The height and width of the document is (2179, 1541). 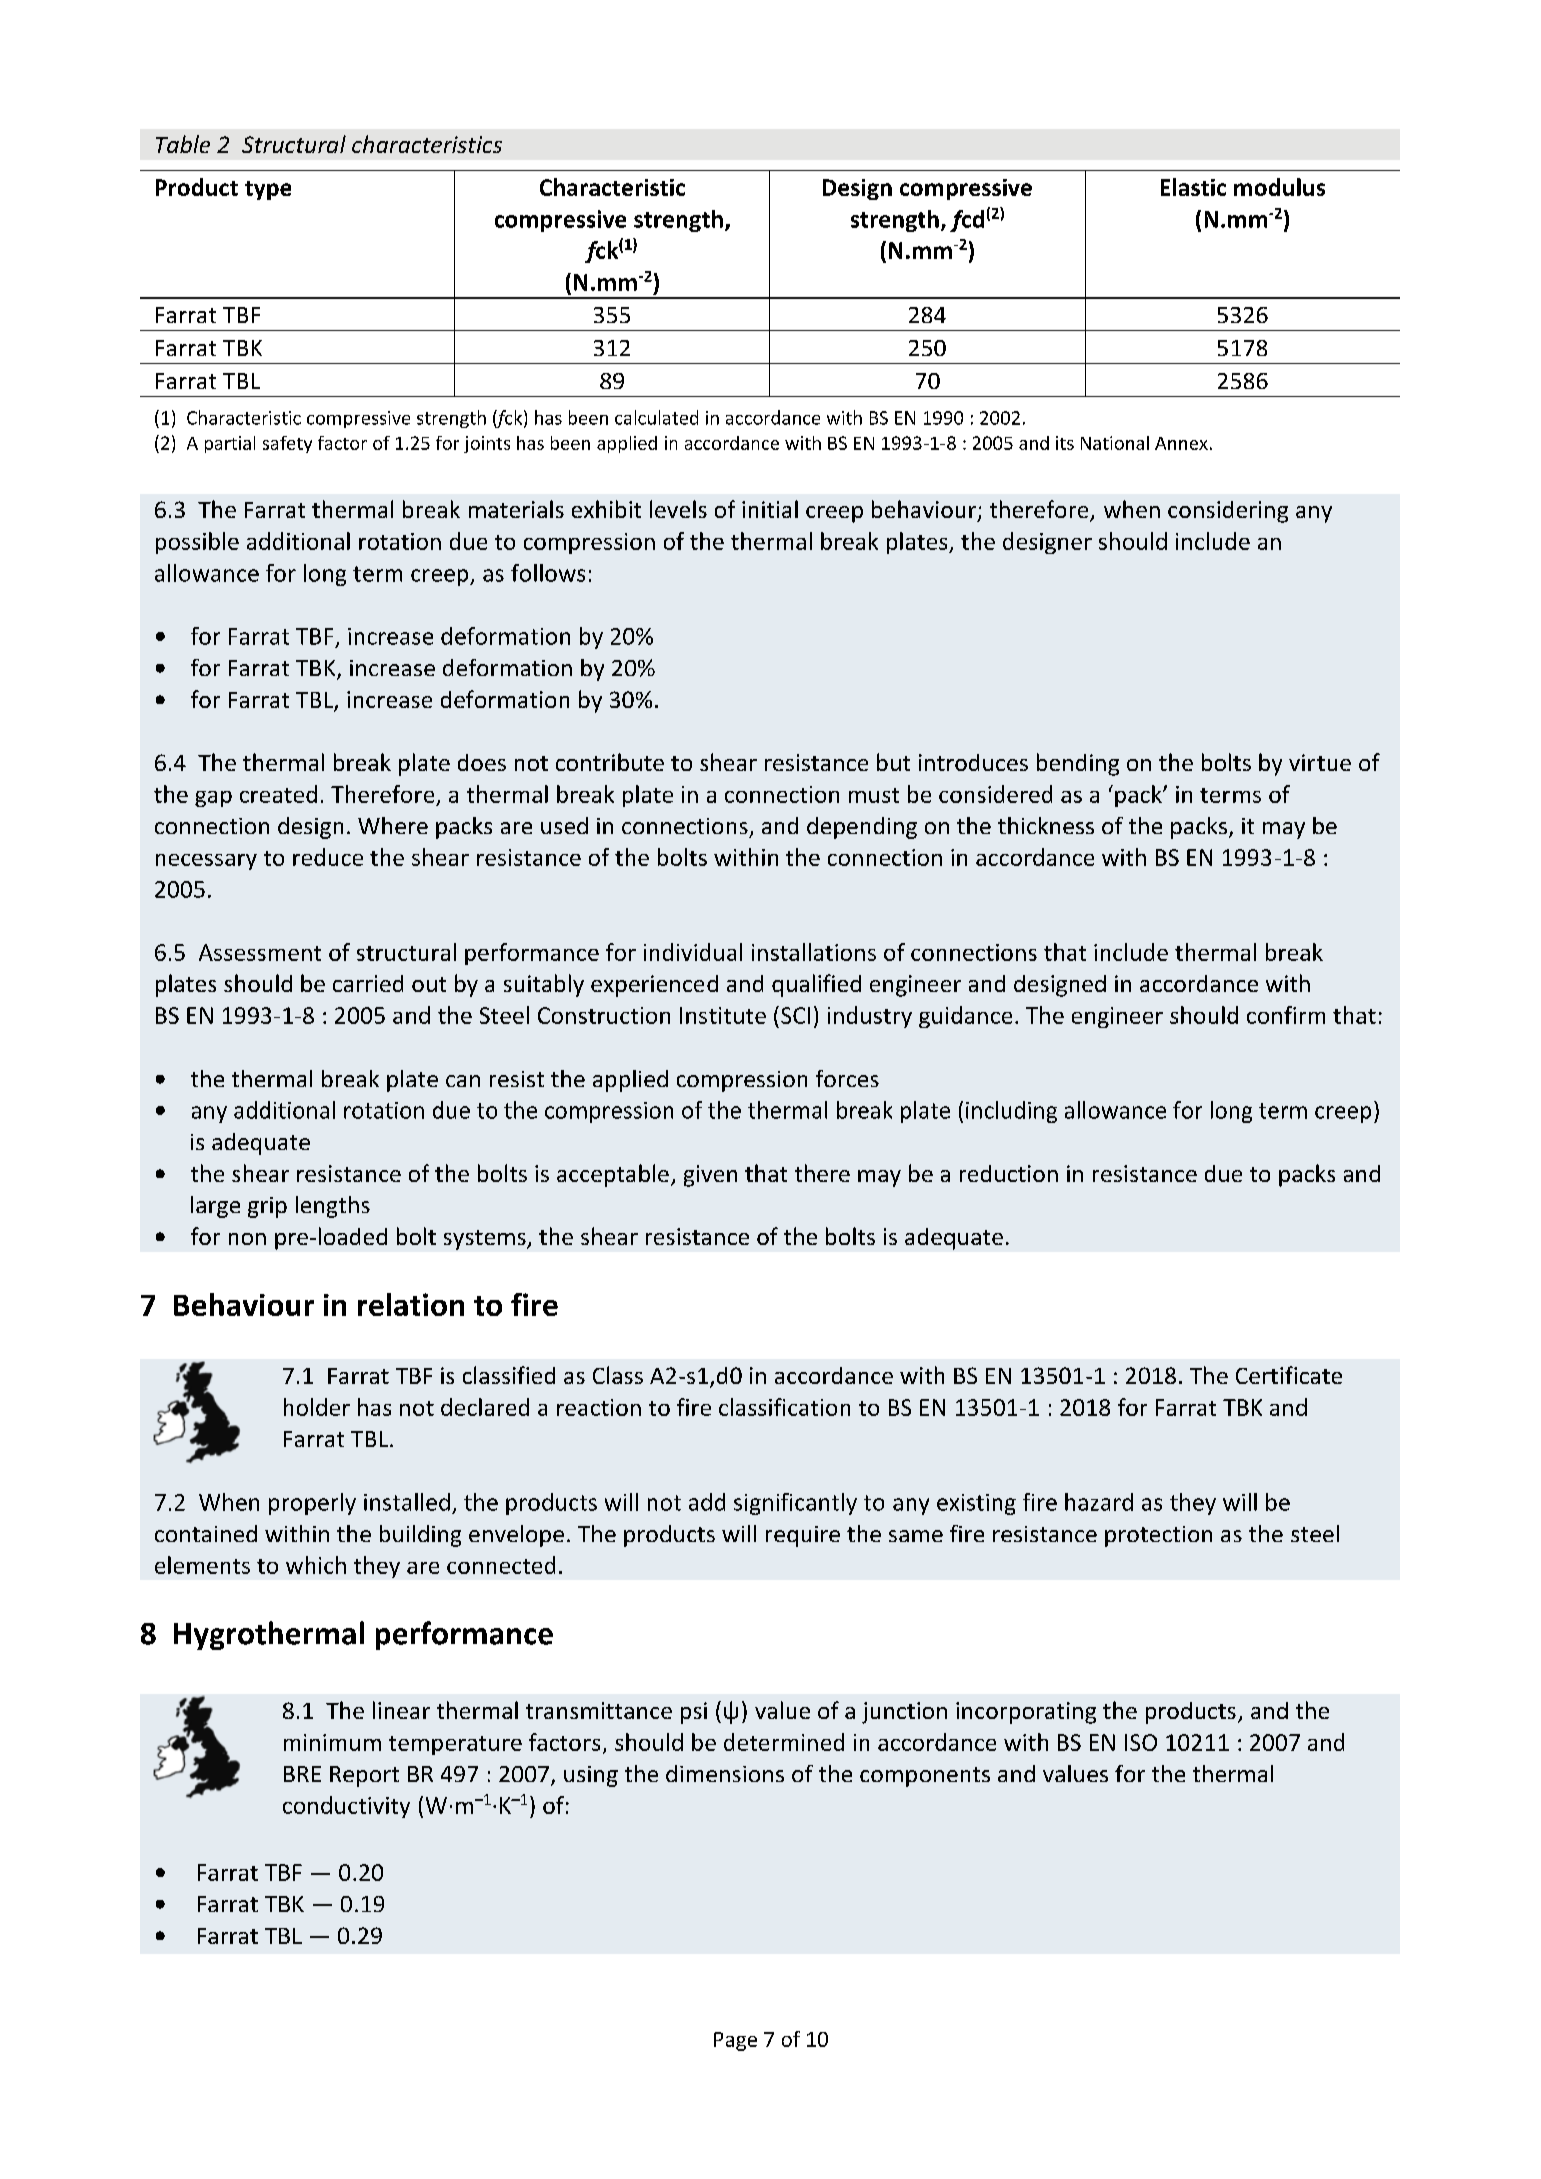 What do you see at coordinates (1193, 187) in the document?
I see `Elastic` at bounding box center [1193, 187].
